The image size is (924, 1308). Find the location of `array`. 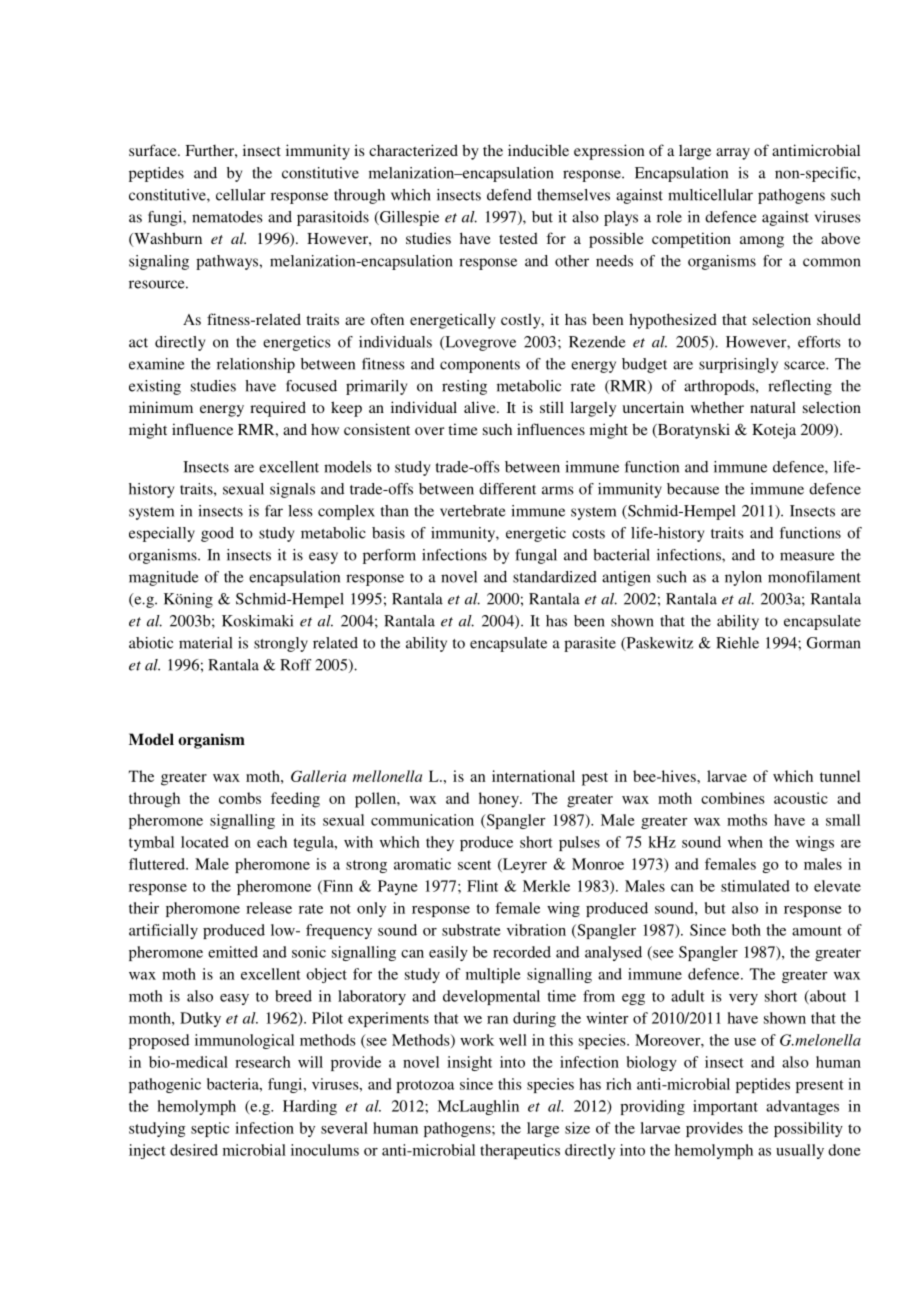

array is located at coordinates (733, 154).
